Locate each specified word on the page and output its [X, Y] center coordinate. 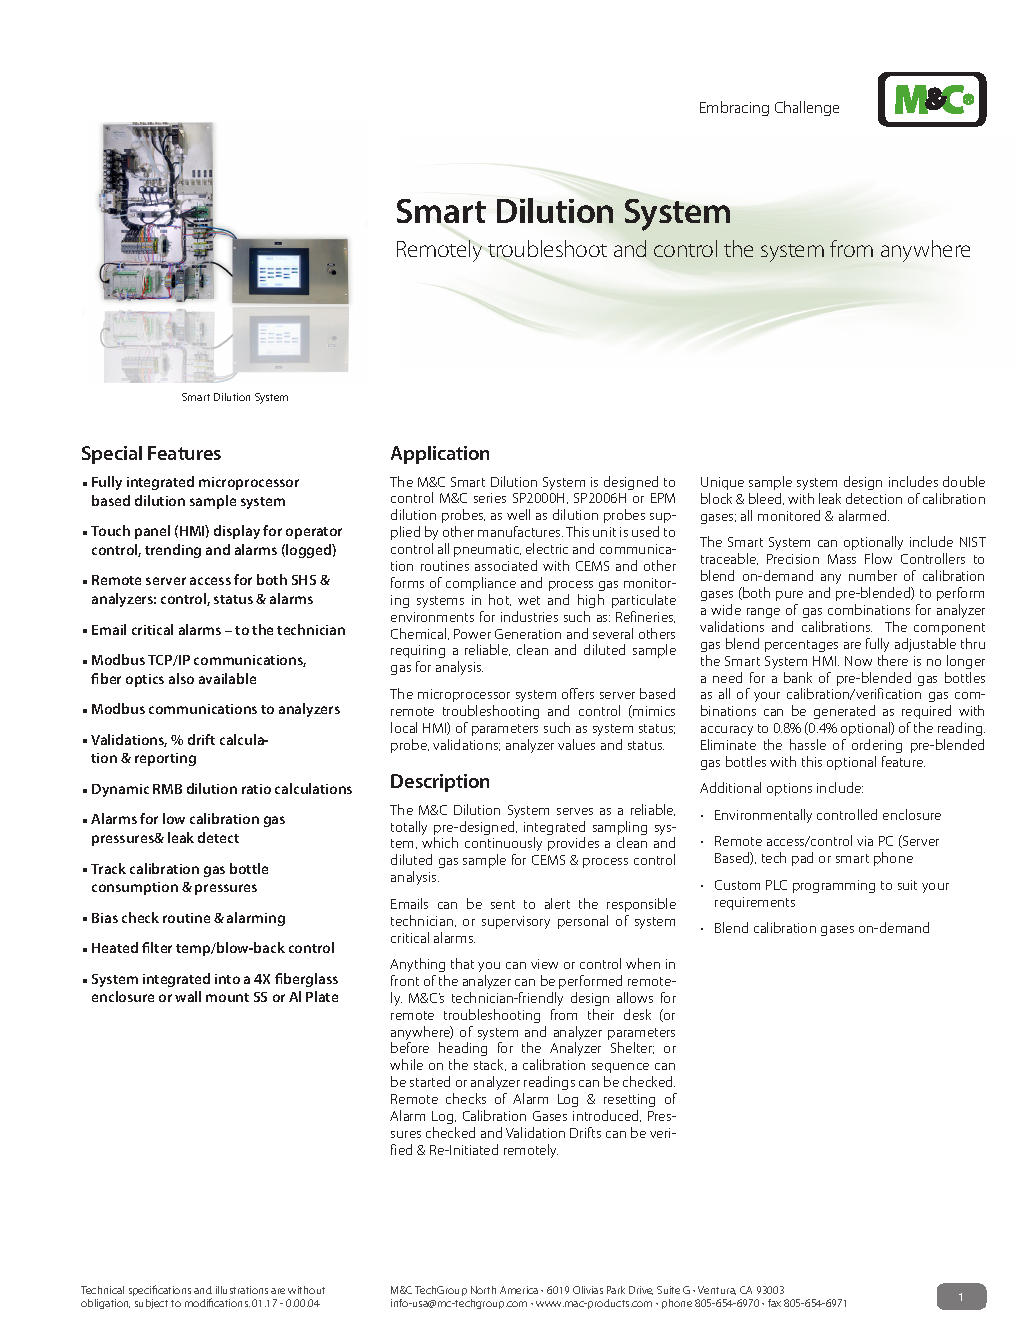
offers [578, 693]
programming [834, 886]
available [227, 678]
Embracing [734, 108]
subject [151, 1304]
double [964, 481]
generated [844, 712]
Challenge [807, 108]
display [237, 532]
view [544, 964]
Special [112, 455]
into [227, 979]
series [490, 498]
